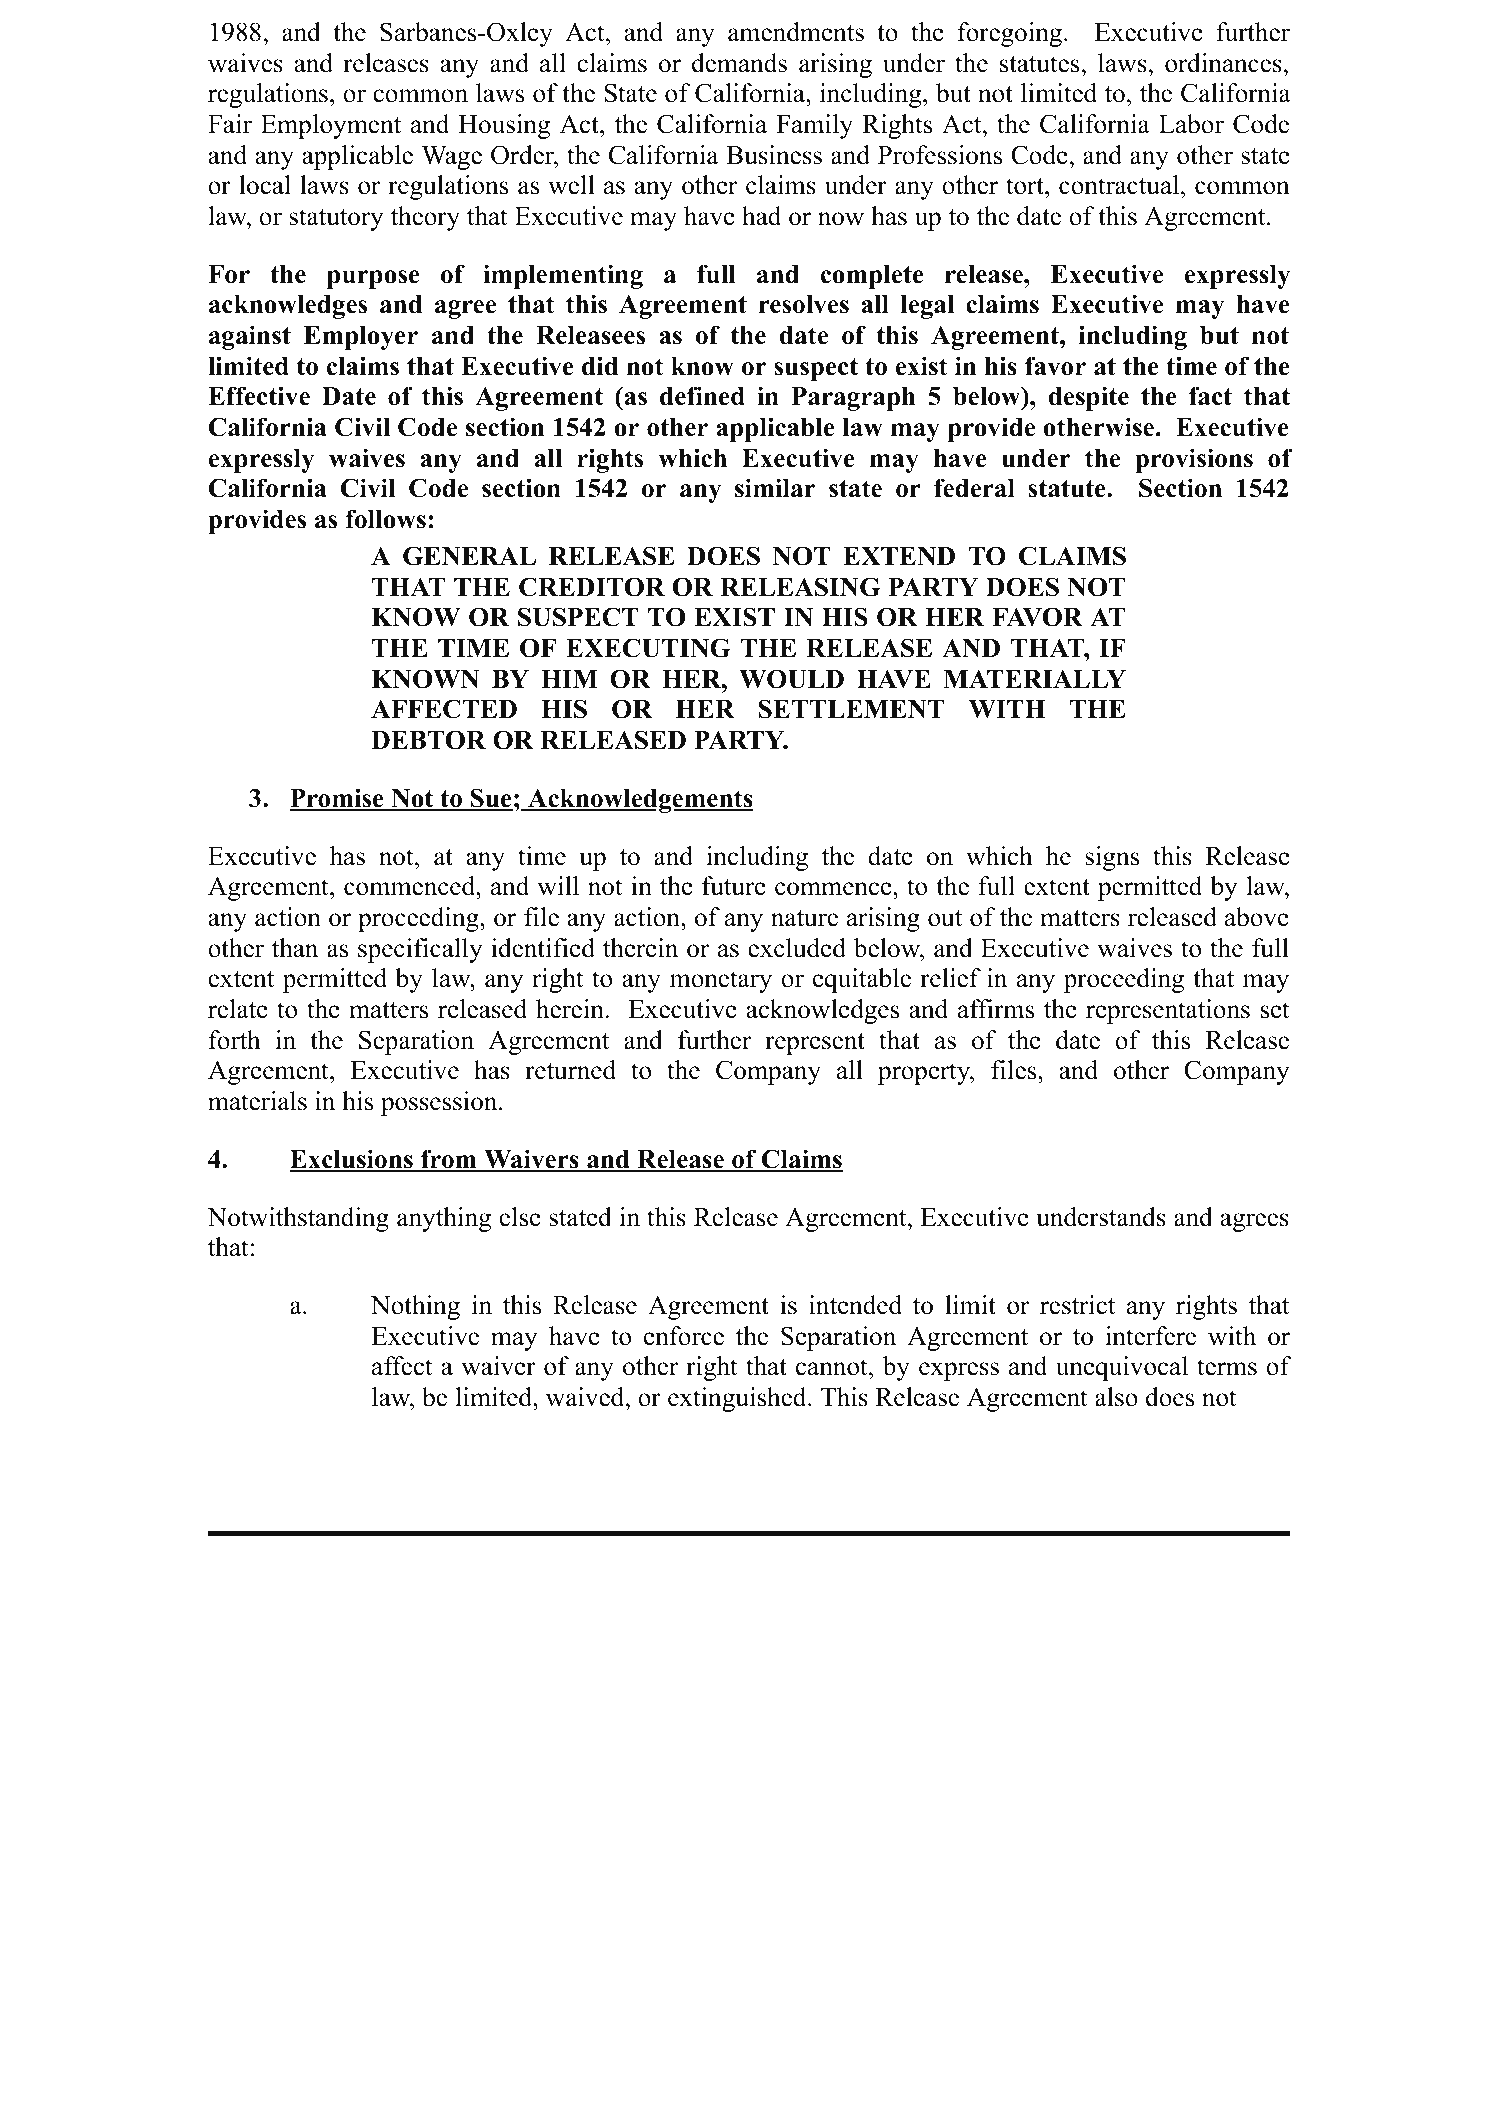 This screenshot has width=1500, height=2123. What do you see at coordinates (996, 1009) in the screenshot?
I see `affirms` at bounding box center [996, 1009].
